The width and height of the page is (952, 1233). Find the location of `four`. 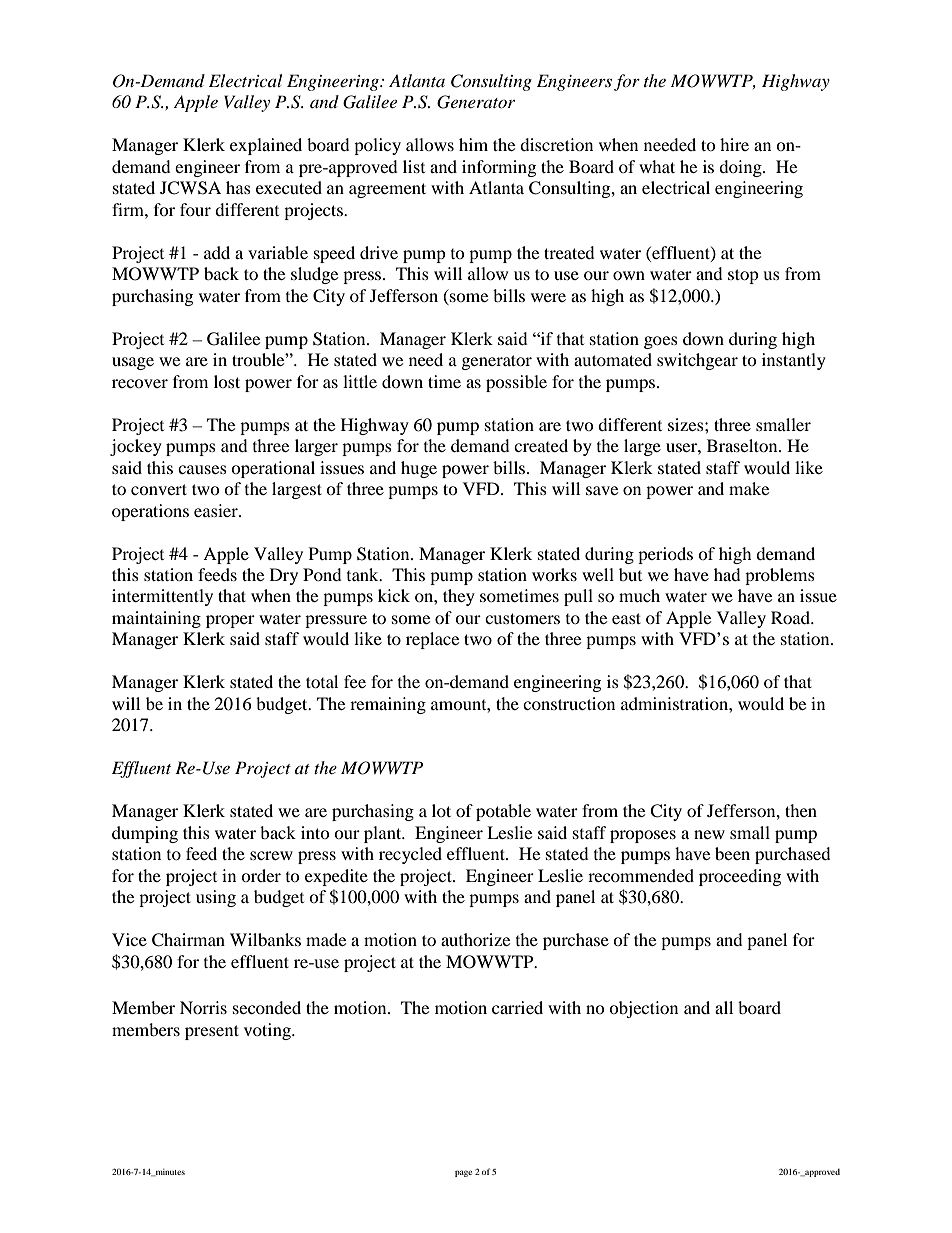

four is located at coordinates (195, 209).
